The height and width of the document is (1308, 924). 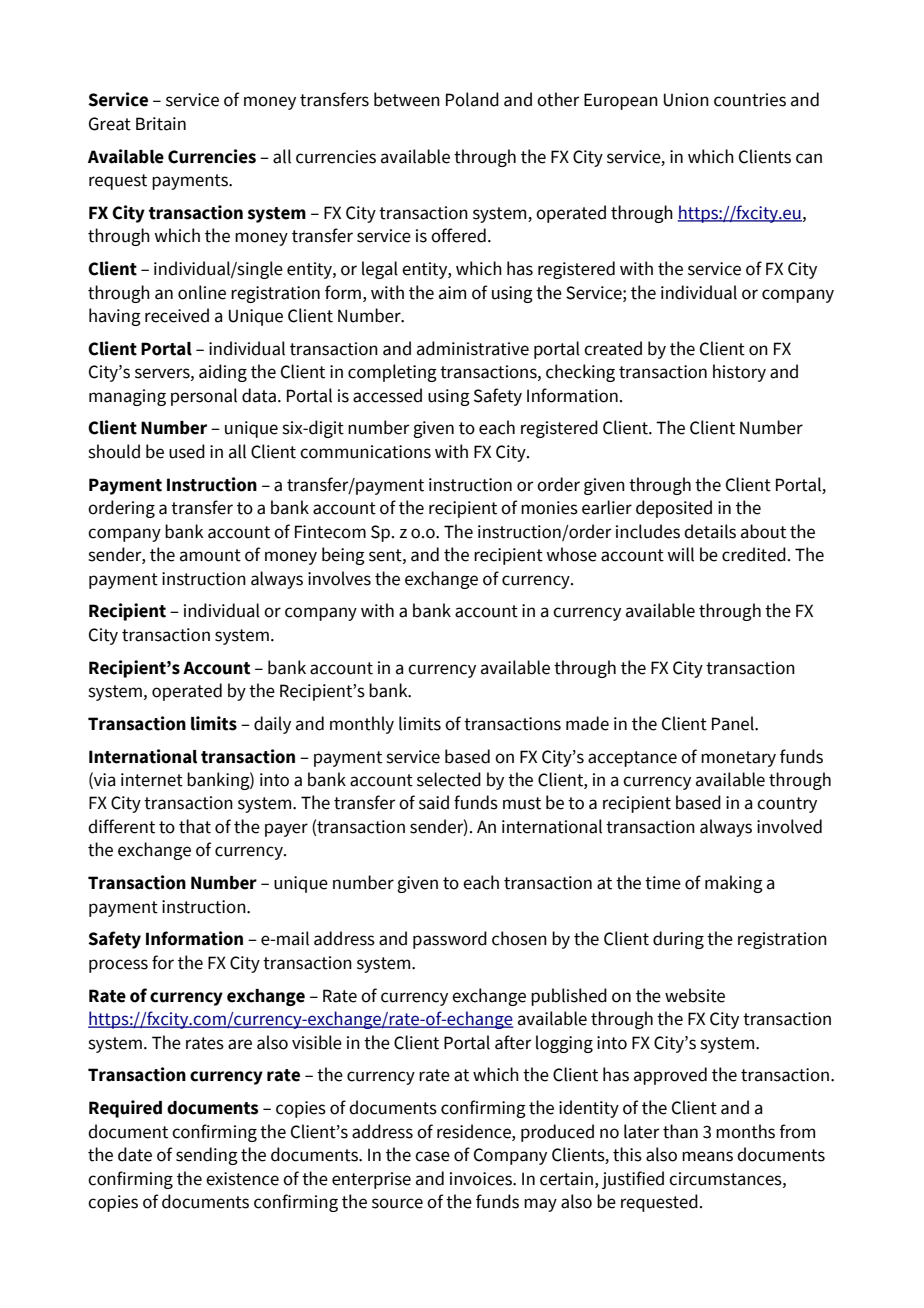 What do you see at coordinates (272, 725) in the document?
I see `daily` at bounding box center [272, 725].
